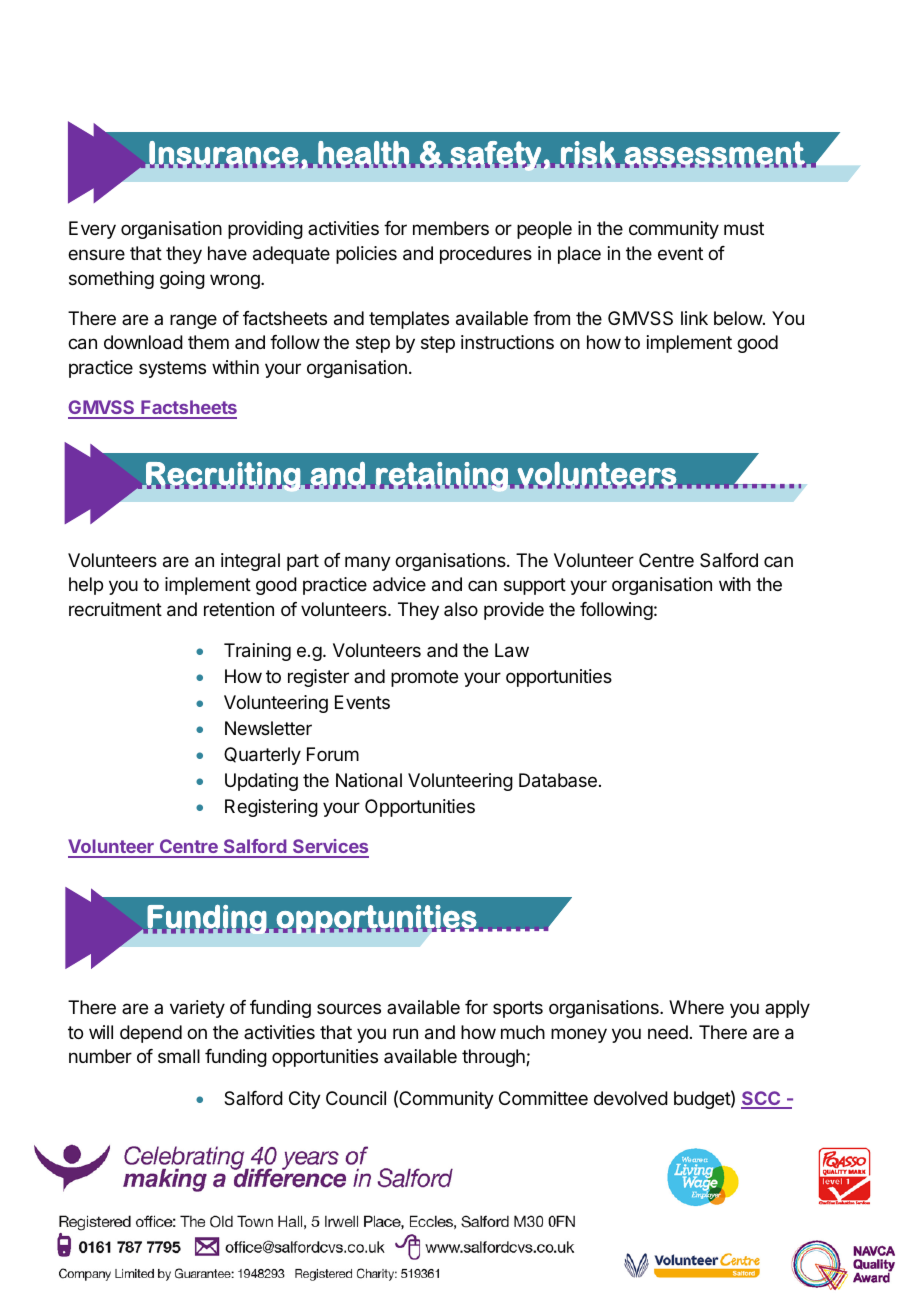  What do you see at coordinates (369, 780) in the page?
I see `National` at bounding box center [369, 780].
